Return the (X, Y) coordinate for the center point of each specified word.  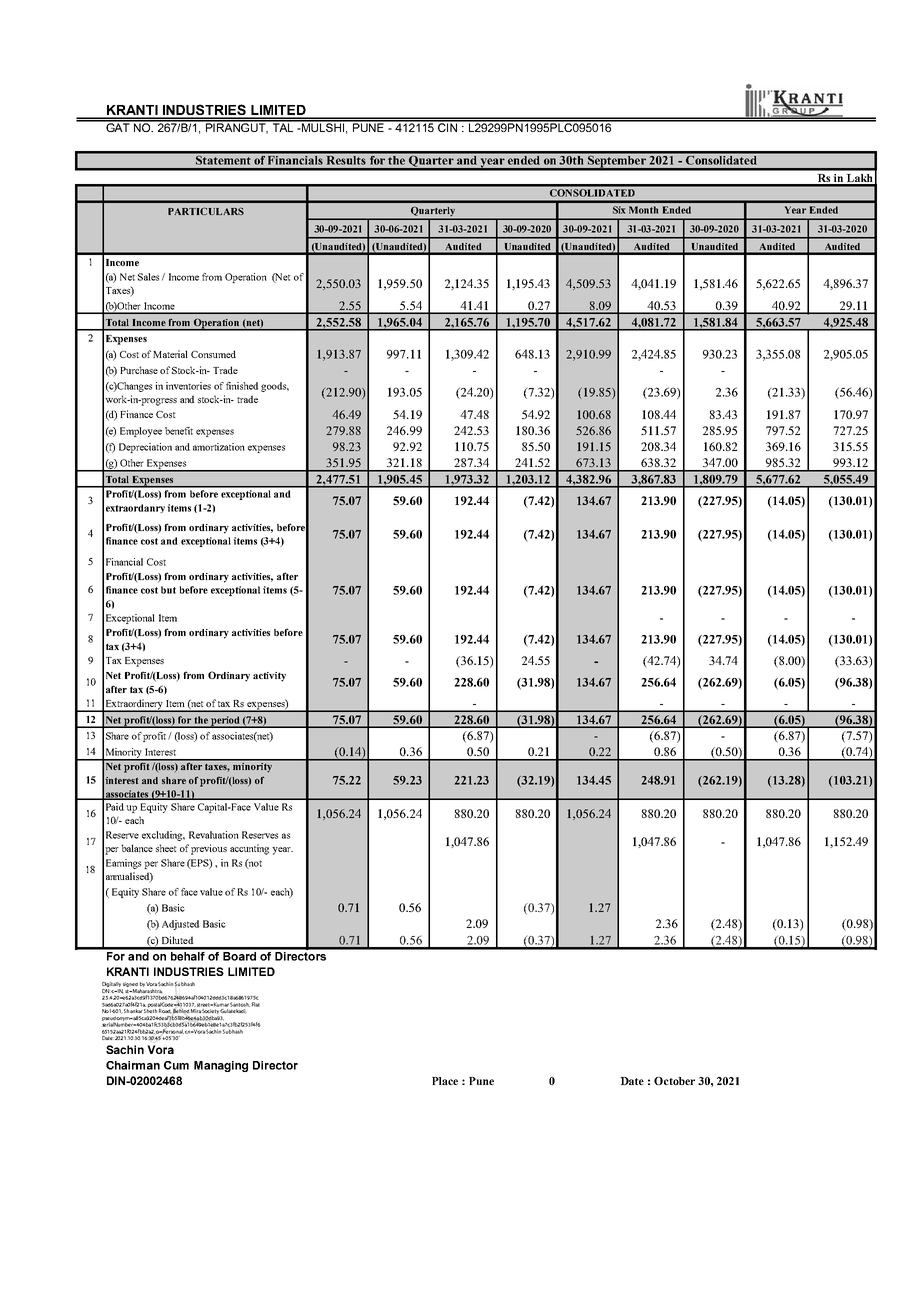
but (168, 590)
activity (269, 677)
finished (242, 386)
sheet (166, 848)
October (674, 1081)
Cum (176, 1065)
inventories (188, 386)
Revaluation (214, 835)
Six (619, 210)
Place (445, 1081)
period (225, 722)
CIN (448, 126)
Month (643, 210)
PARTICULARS (206, 211)
